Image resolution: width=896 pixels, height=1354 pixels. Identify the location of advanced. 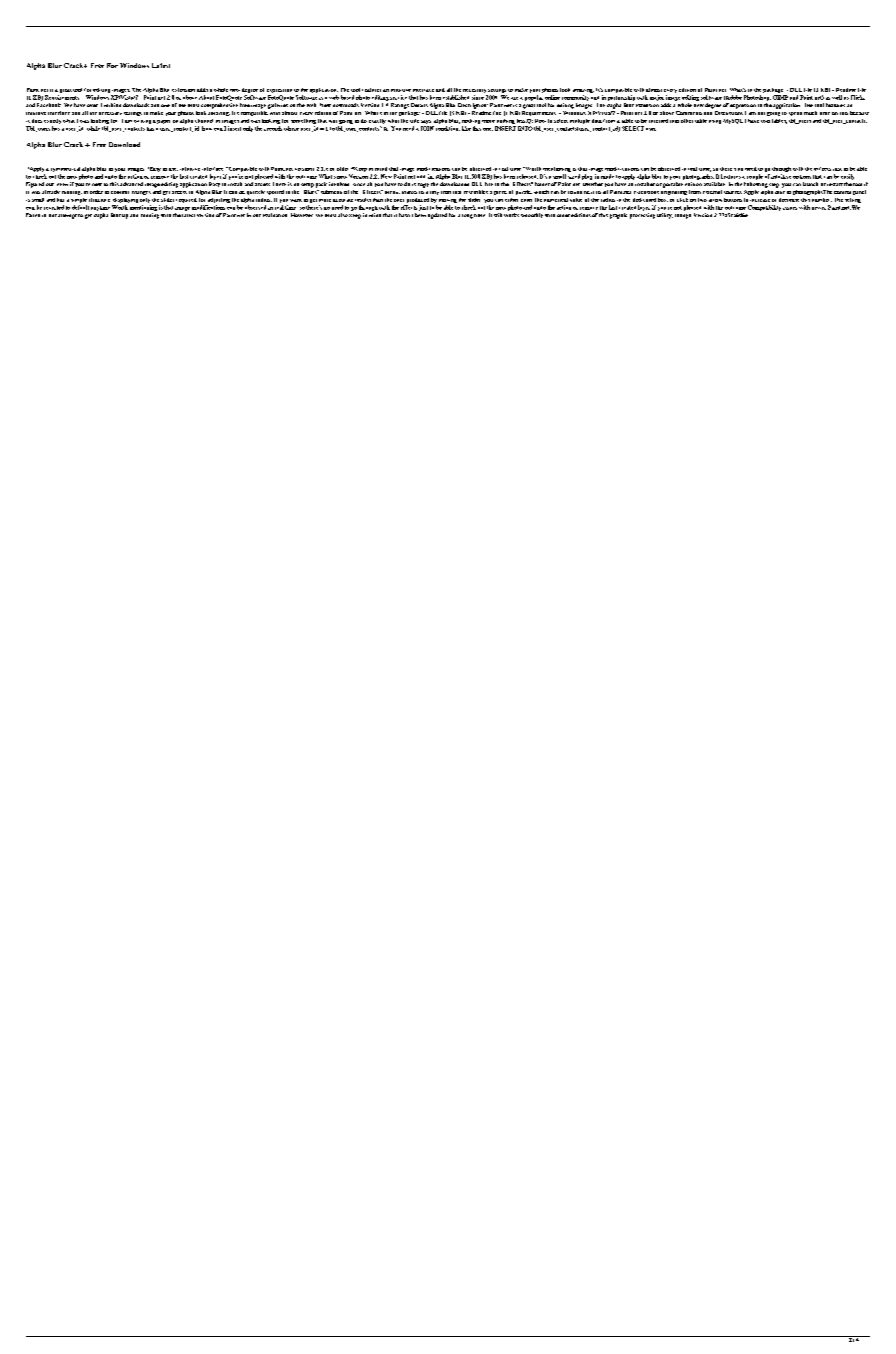
(131, 184).
